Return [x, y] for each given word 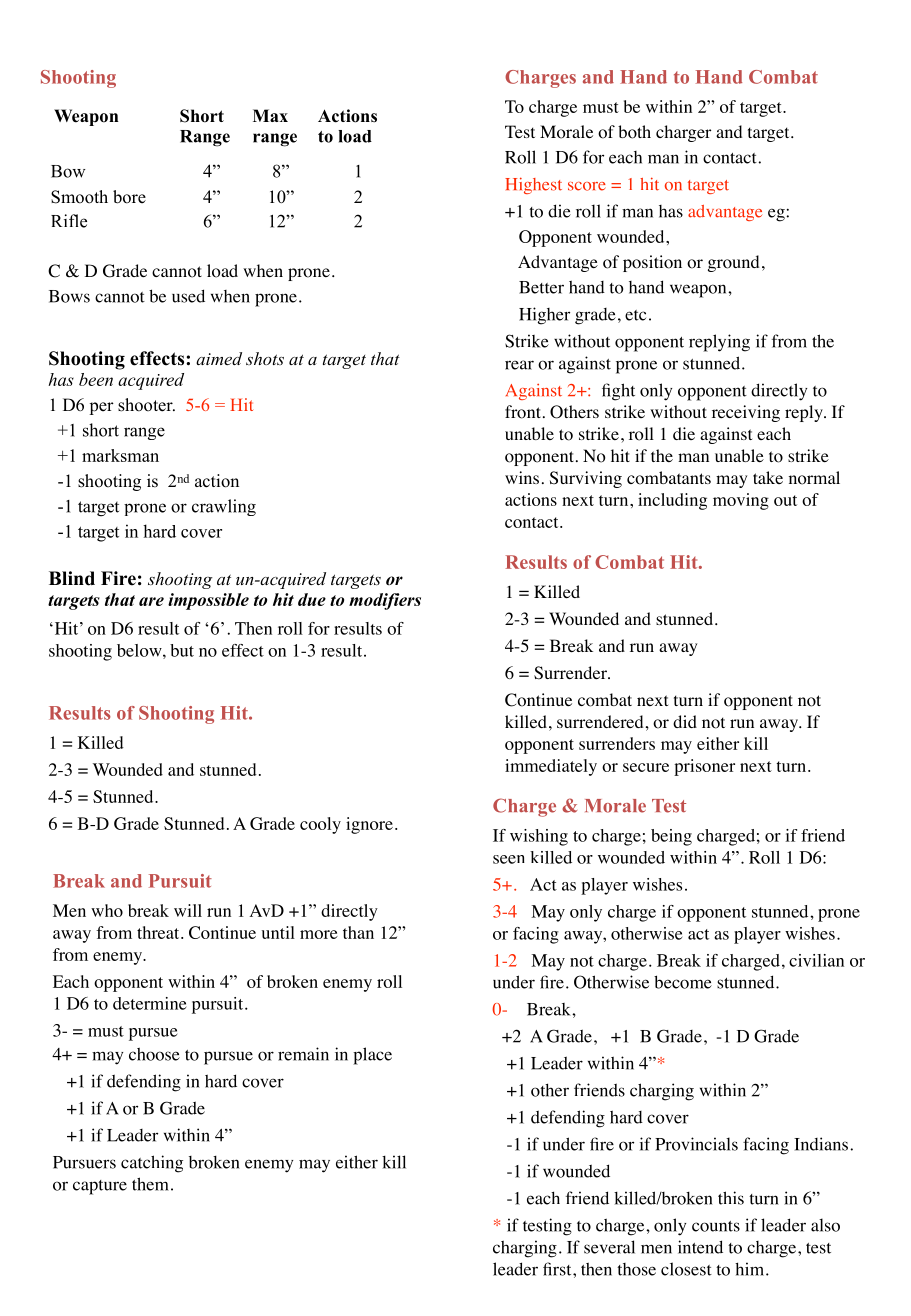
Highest [533, 185]
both [634, 132]
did [685, 721]
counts [716, 1226]
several [609, 1247]
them [150, 1184]
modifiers [385, 601]
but [182, 650]
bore [129, 197]
